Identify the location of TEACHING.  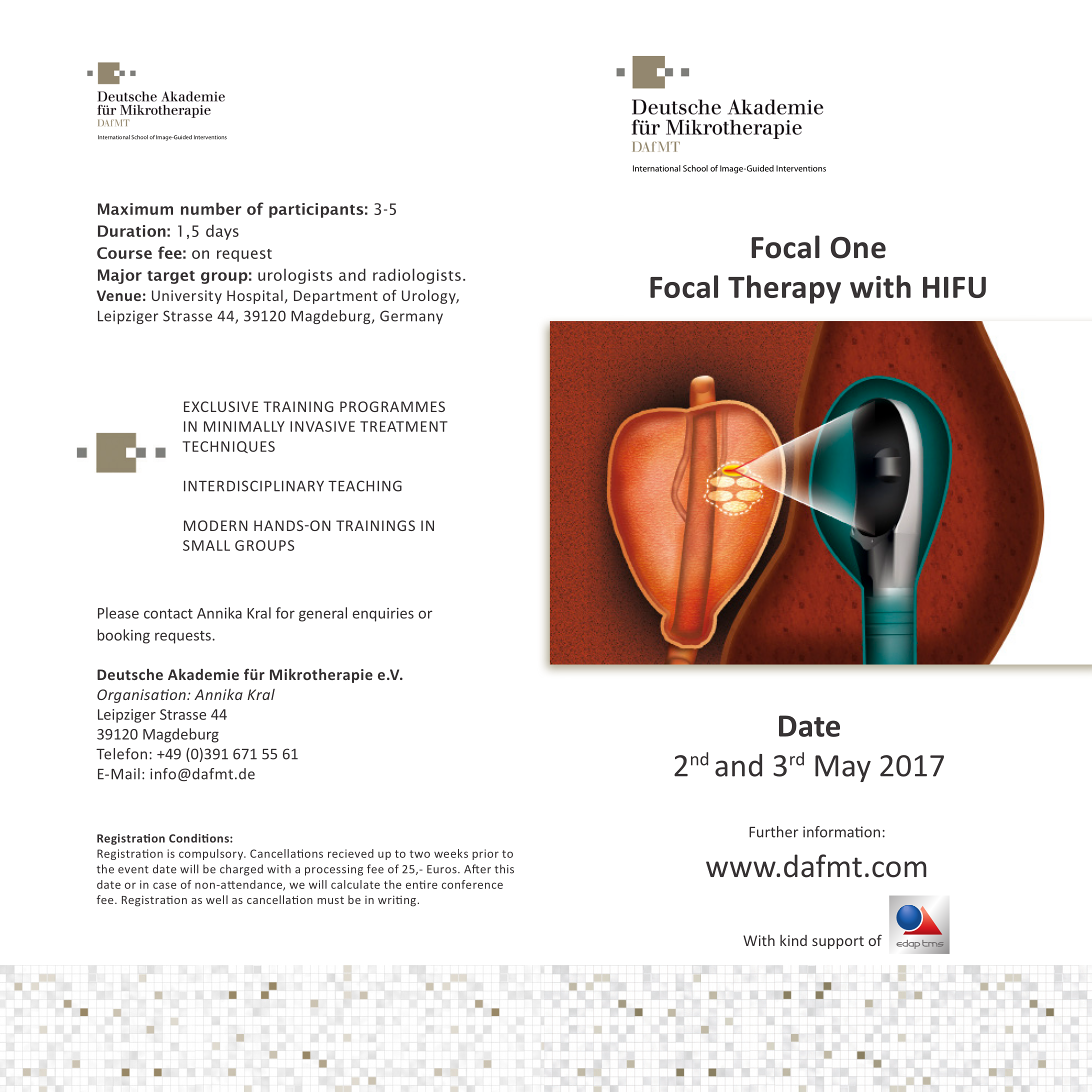
(365, 486).
